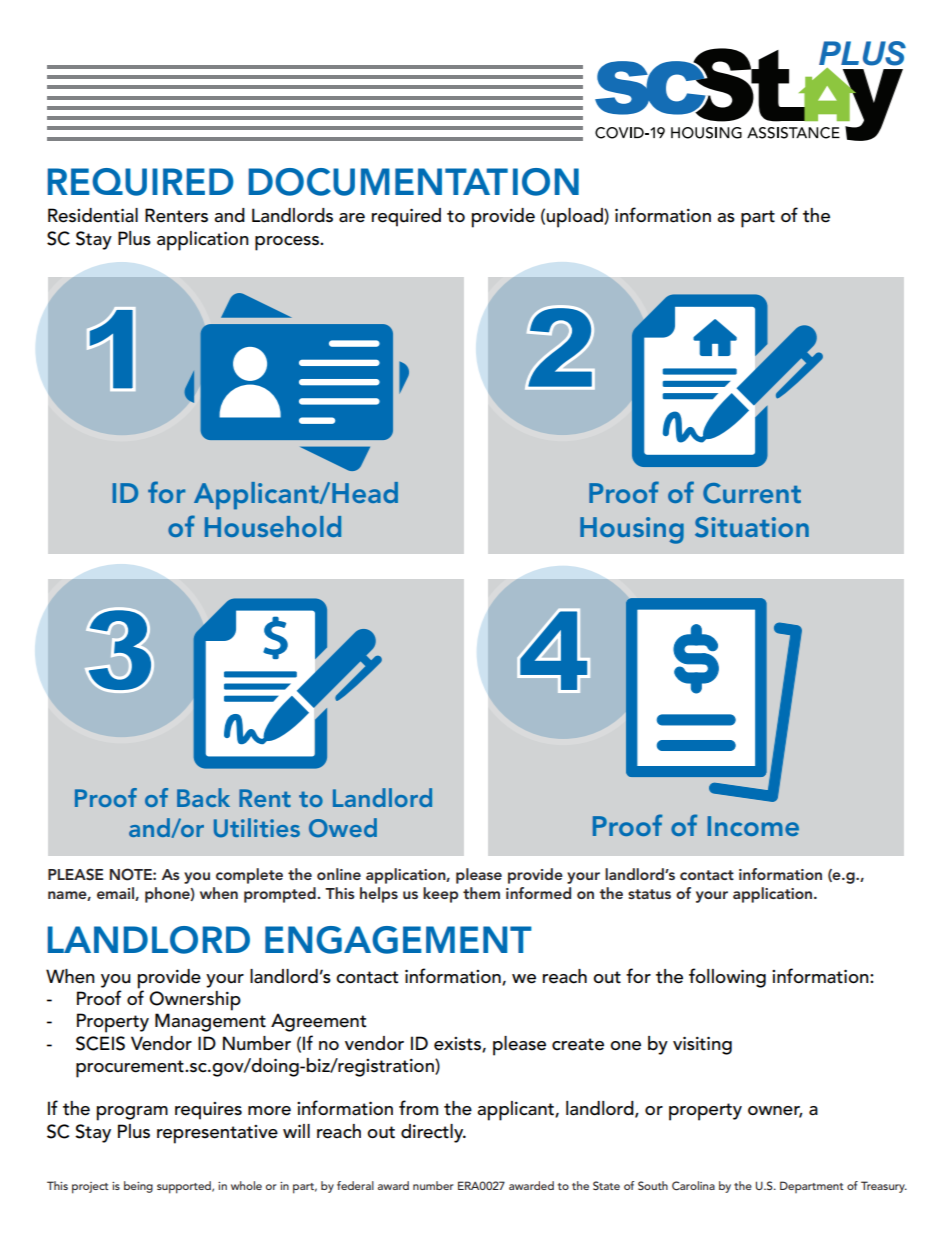  Describe the element at coordinates (203, 797) in the document. I see `Back` at that location.
